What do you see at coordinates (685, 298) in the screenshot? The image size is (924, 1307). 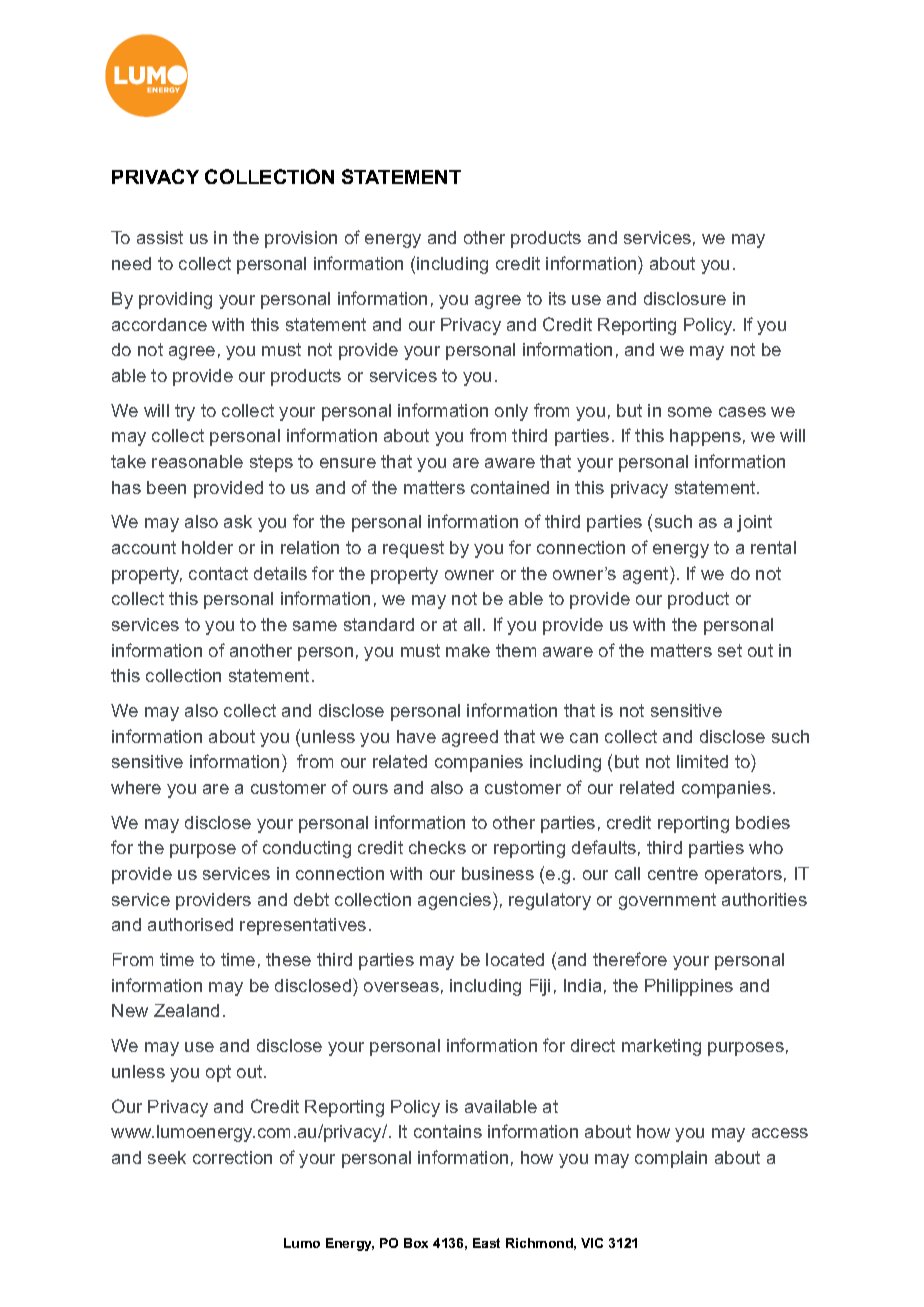 I see `disclosure` at bounding box center [685, 298].
